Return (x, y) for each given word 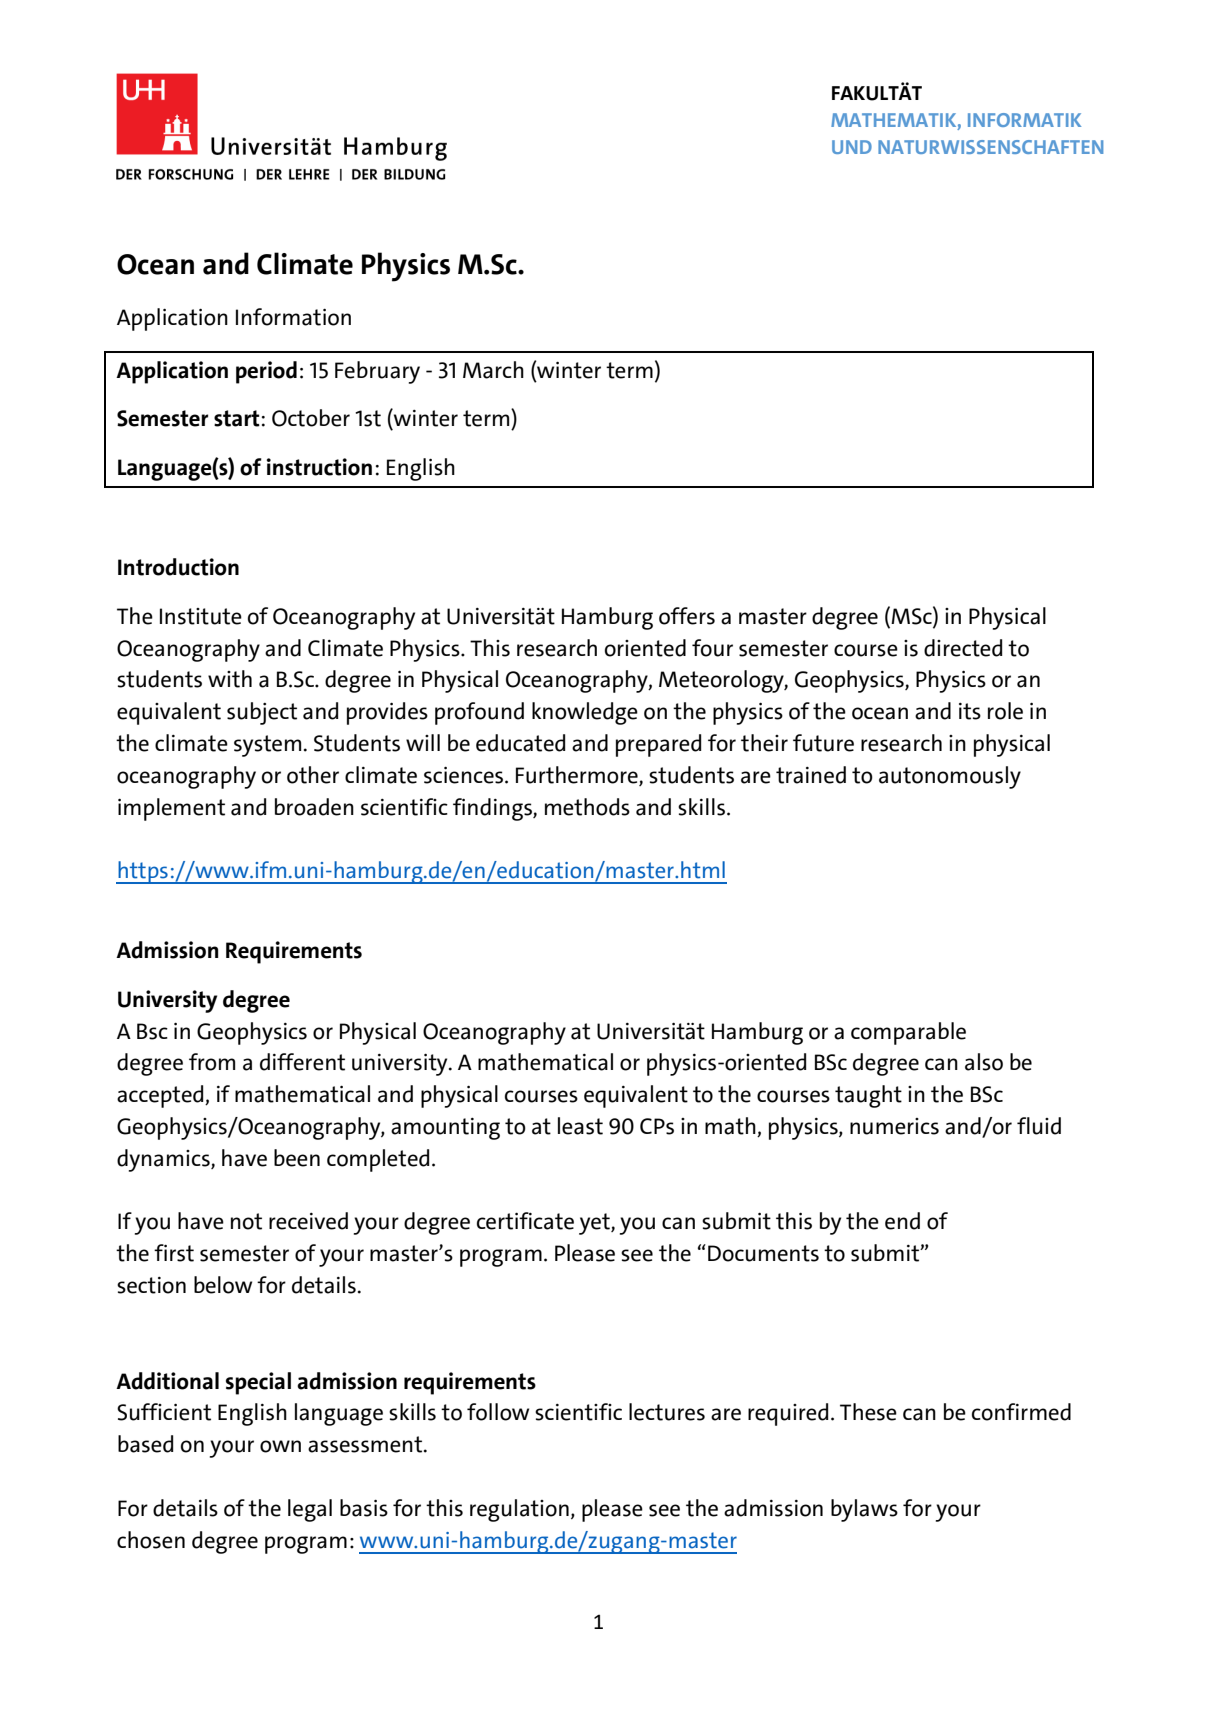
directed (963, 648)
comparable (908, 1033)
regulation (519, 1510)
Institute (201, 616)
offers (687, 616)
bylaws (864, 1510)
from (212, 1062)
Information (293, 317)
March (493, 370)
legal (310, 1510)
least (580, 1126)
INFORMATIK (1024, 120)
